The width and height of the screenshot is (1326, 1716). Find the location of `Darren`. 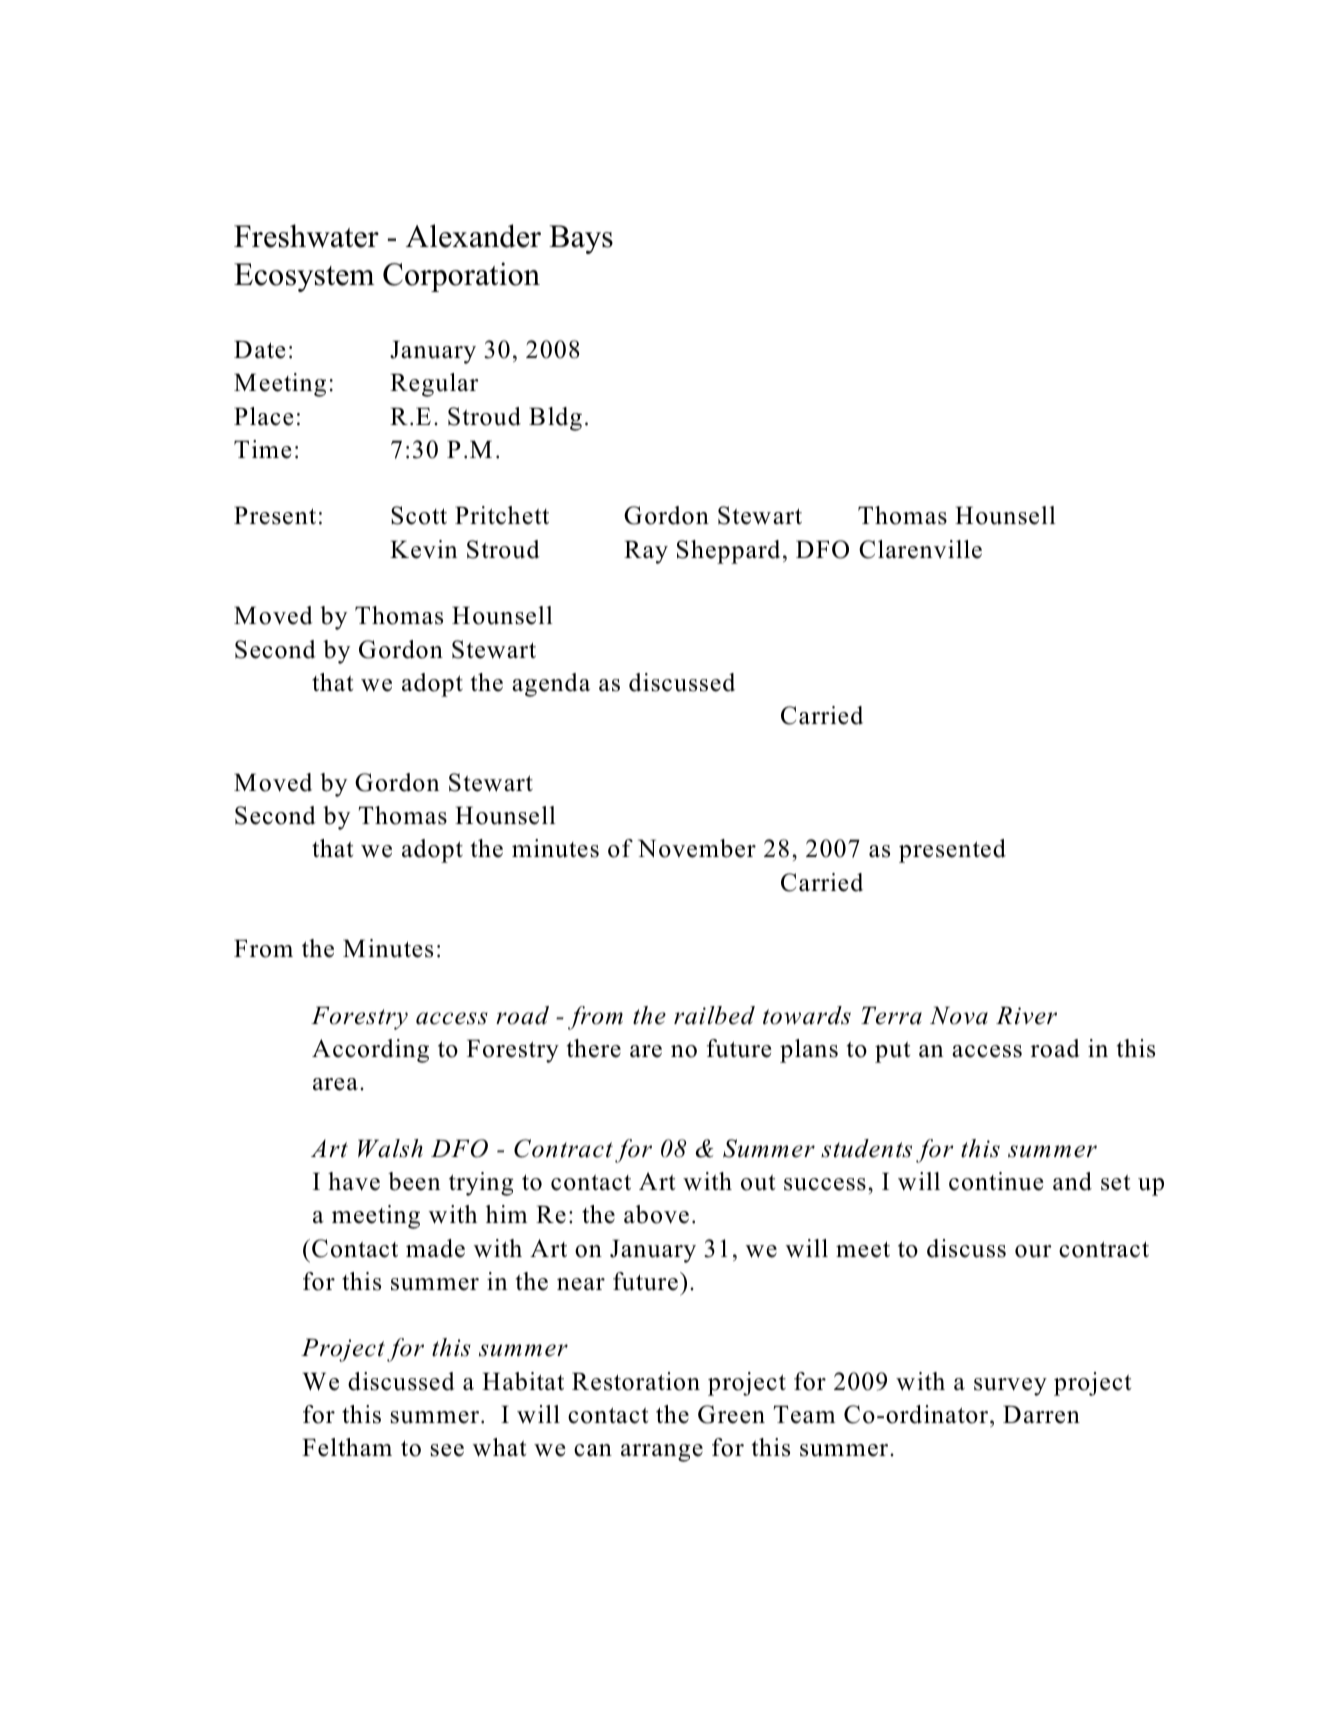

Darren is located at coordinates (1041, 1414).
